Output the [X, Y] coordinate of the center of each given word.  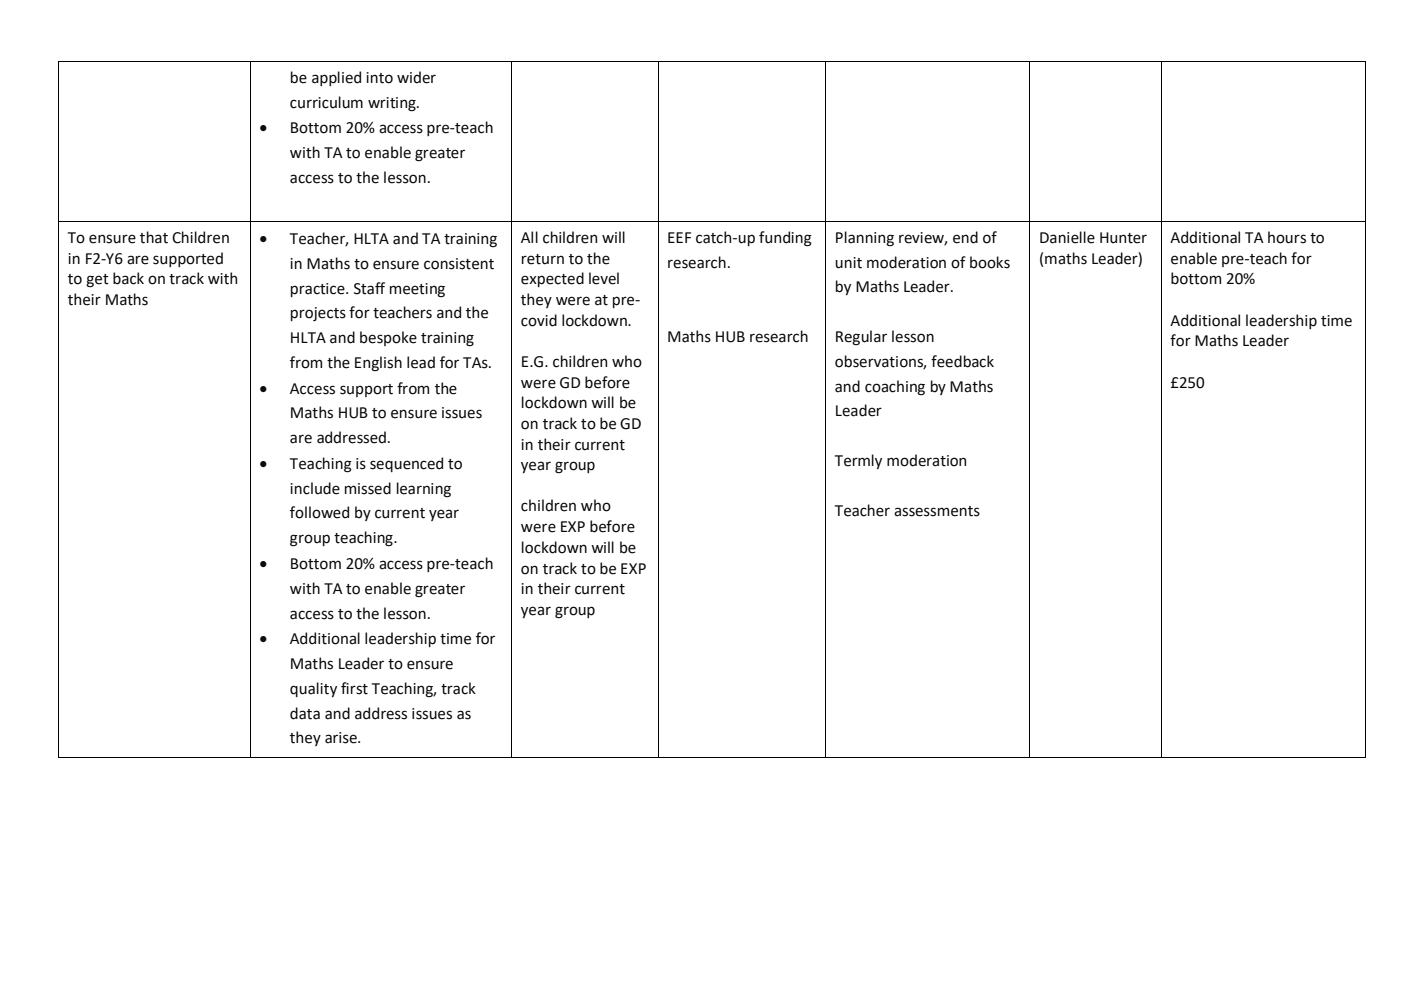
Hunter [1123, 238]
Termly [858, 461]
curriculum [326, 102]
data [305, 713]
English [378, 364]
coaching [895, 388]
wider [416, 77]
